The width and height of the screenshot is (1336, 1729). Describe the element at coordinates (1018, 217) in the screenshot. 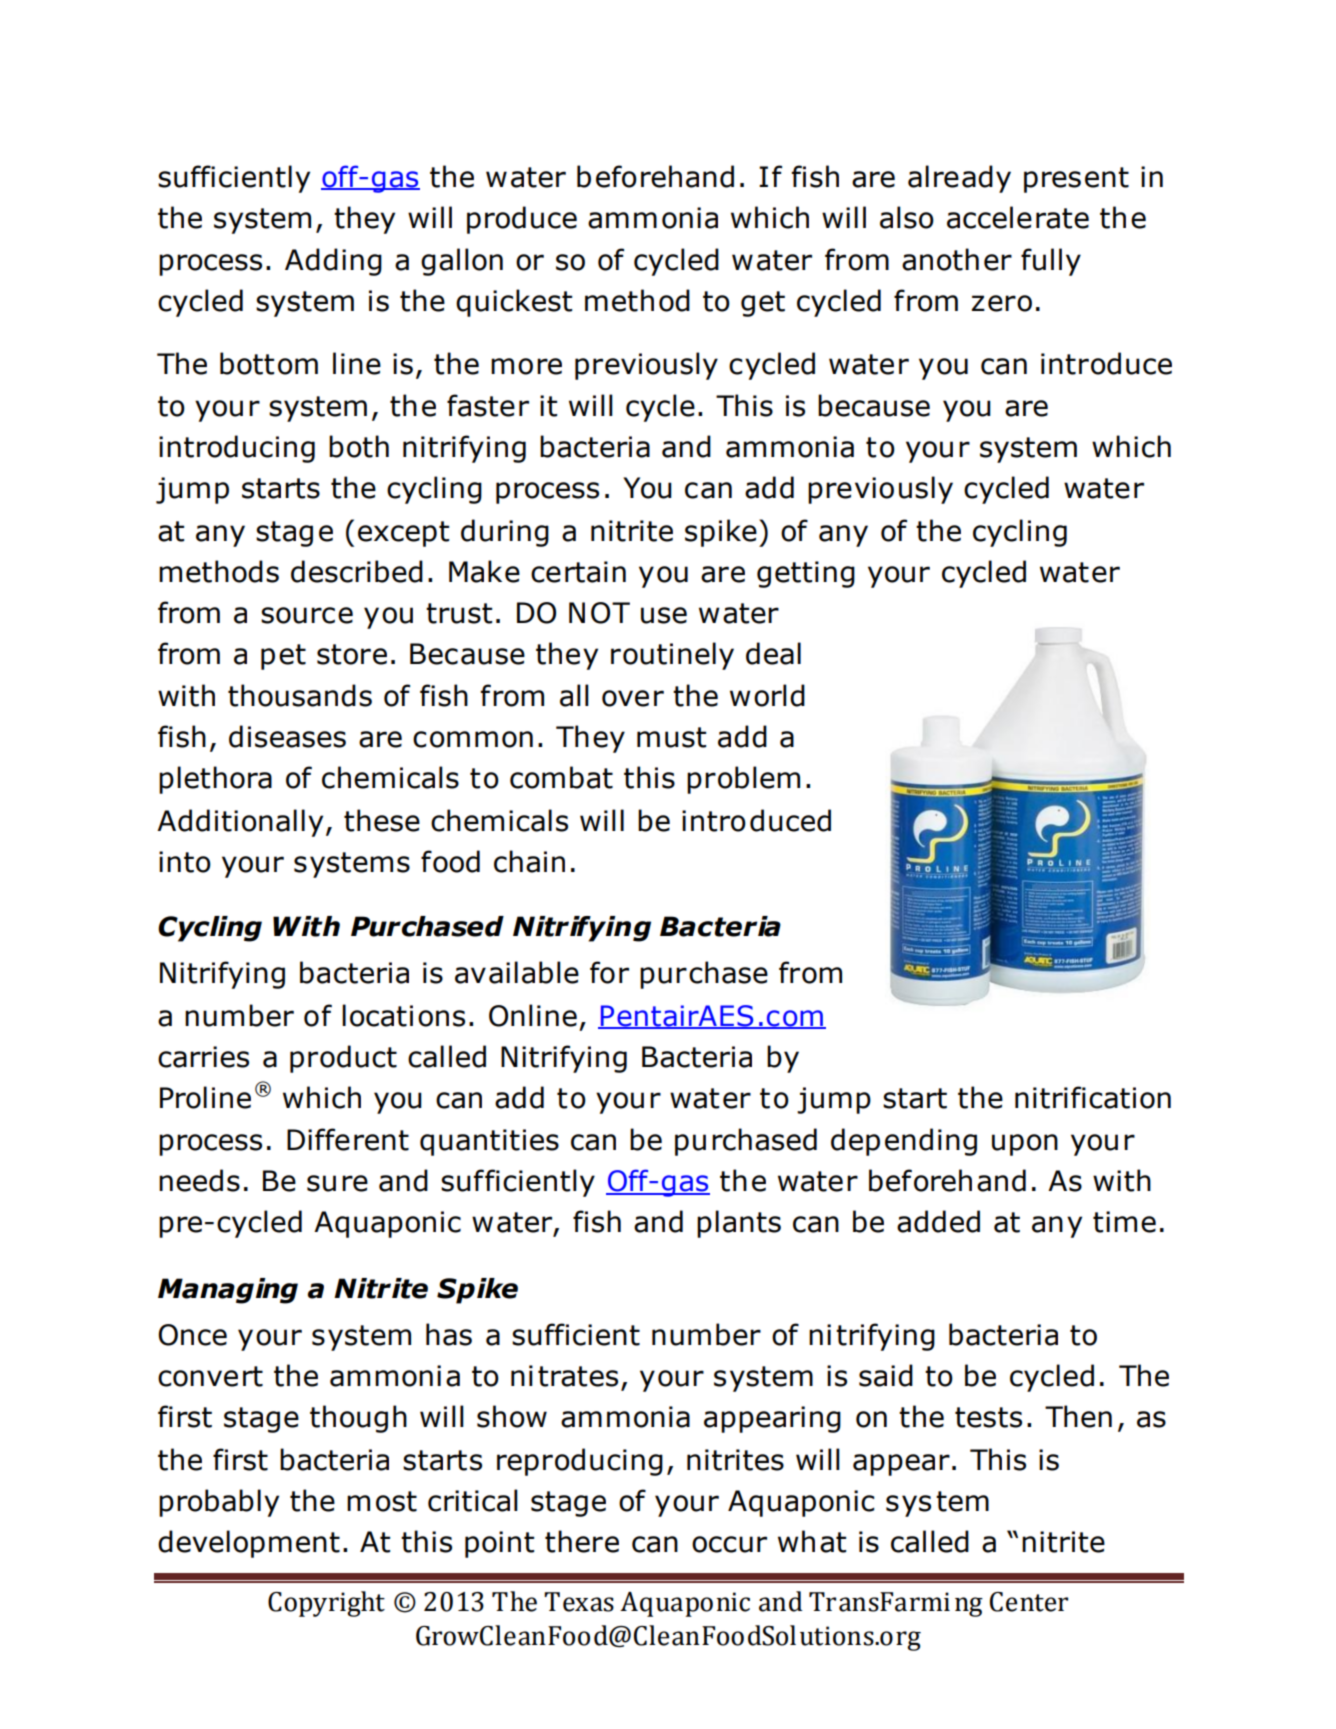

I see `accelerate` at that location.
